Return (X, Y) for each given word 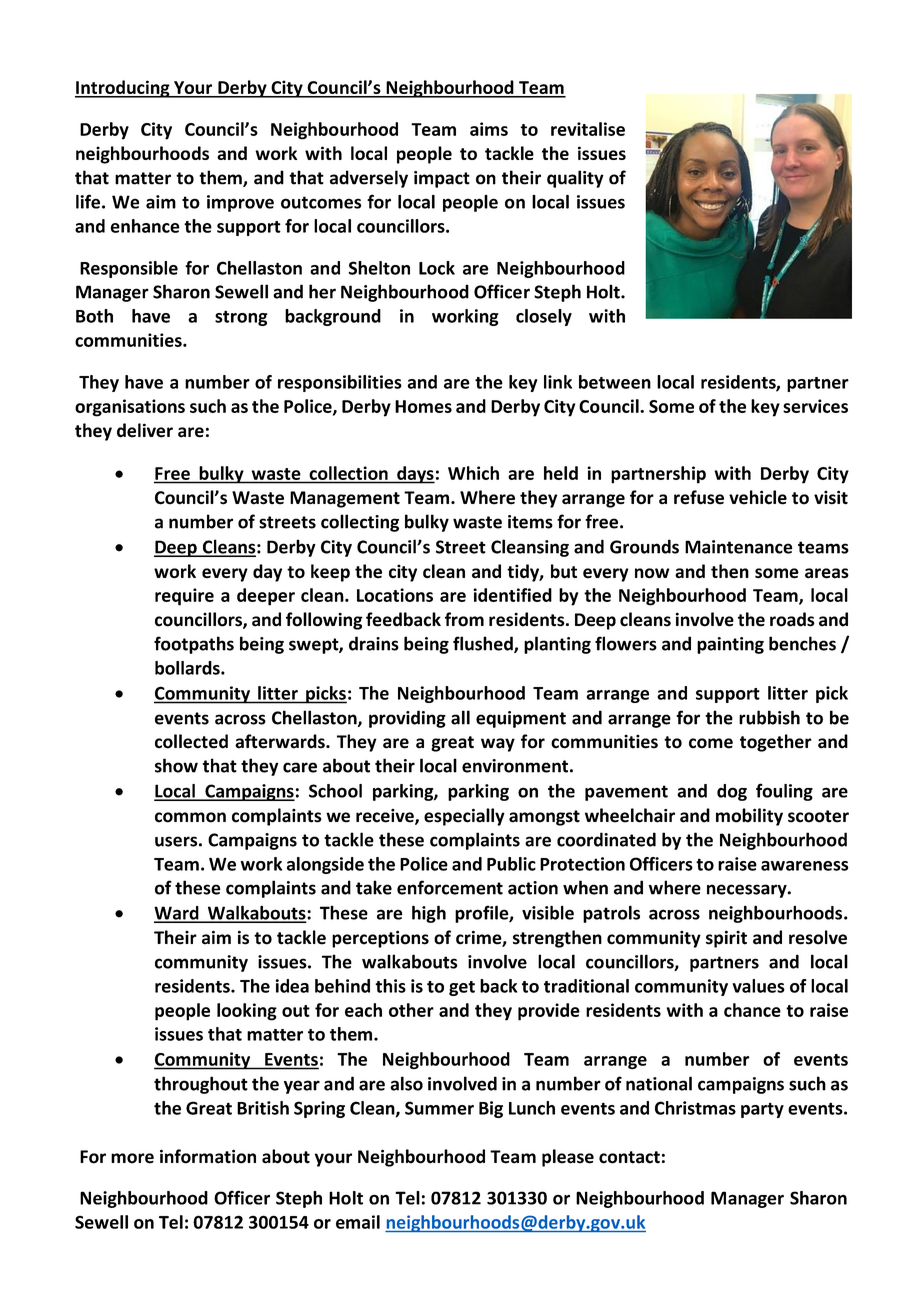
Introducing (123, 89)
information (208, 1156)
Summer (439, 1108)
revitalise (588, 129)
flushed (484, 644)
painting (730, 645)
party (762, 1110)
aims (489, 129)
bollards (188, 668)
